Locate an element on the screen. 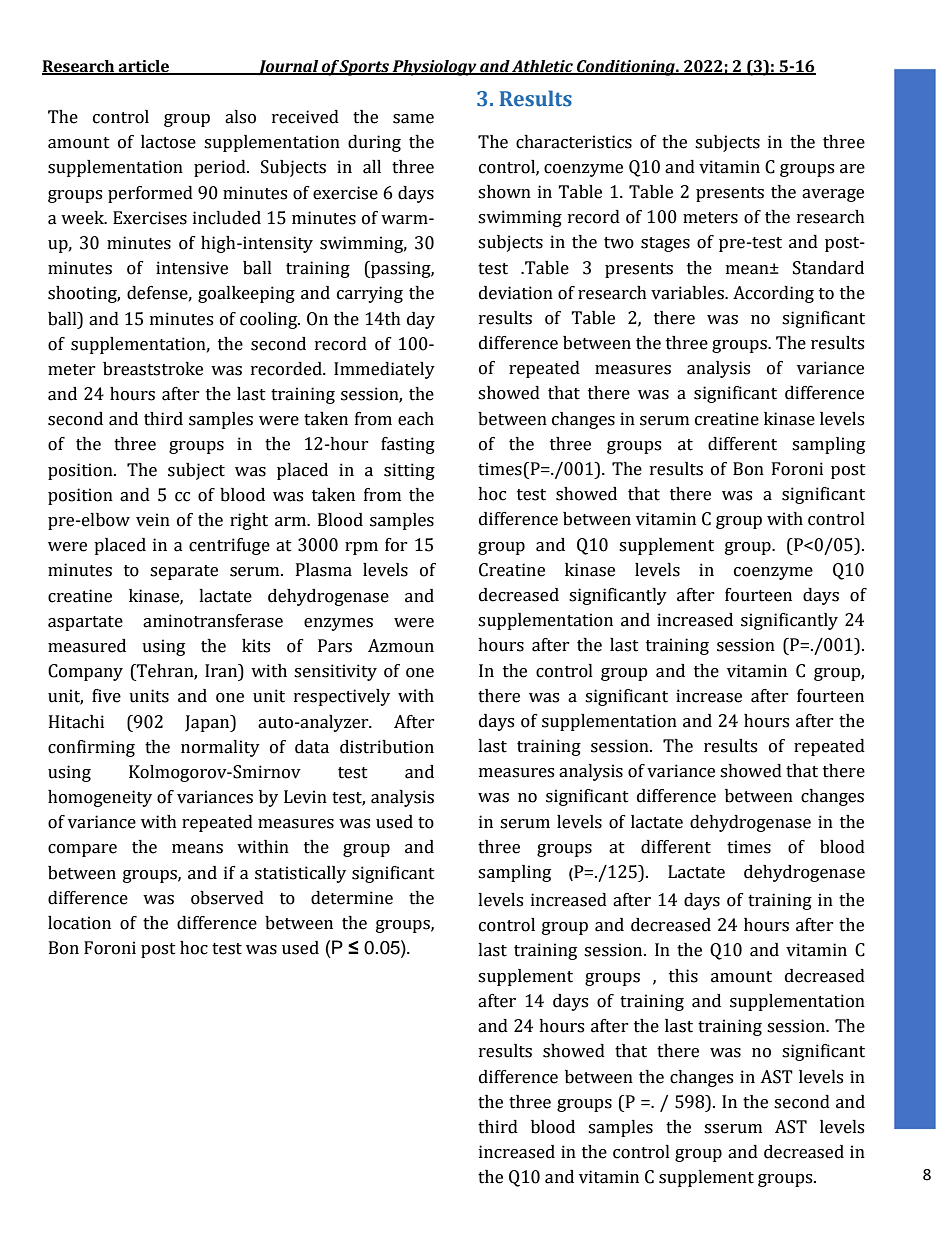  sensitivity is located at coordinates (335, 672).
